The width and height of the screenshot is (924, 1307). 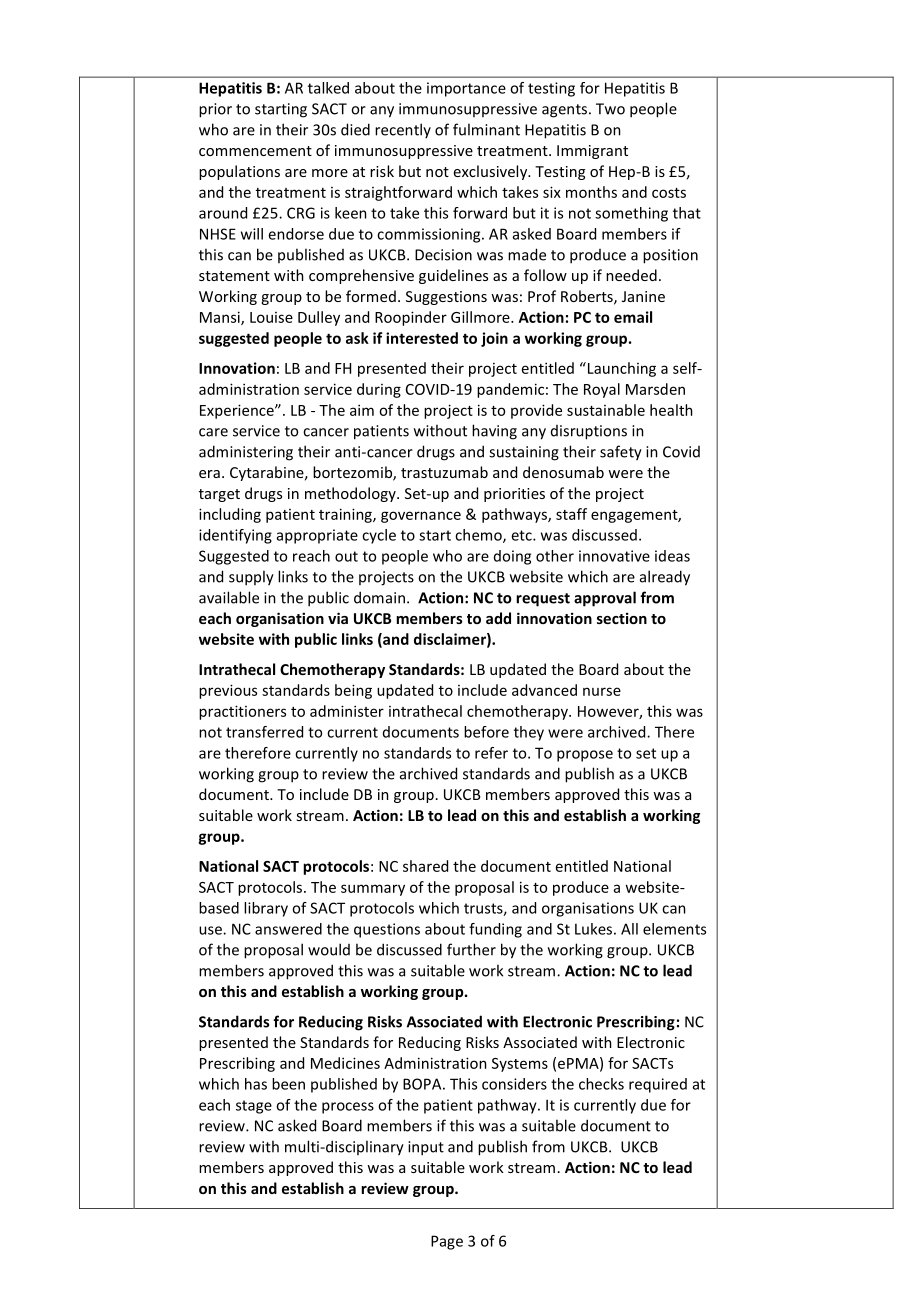 I want to click on Page, so click(x=447, y=1242).
